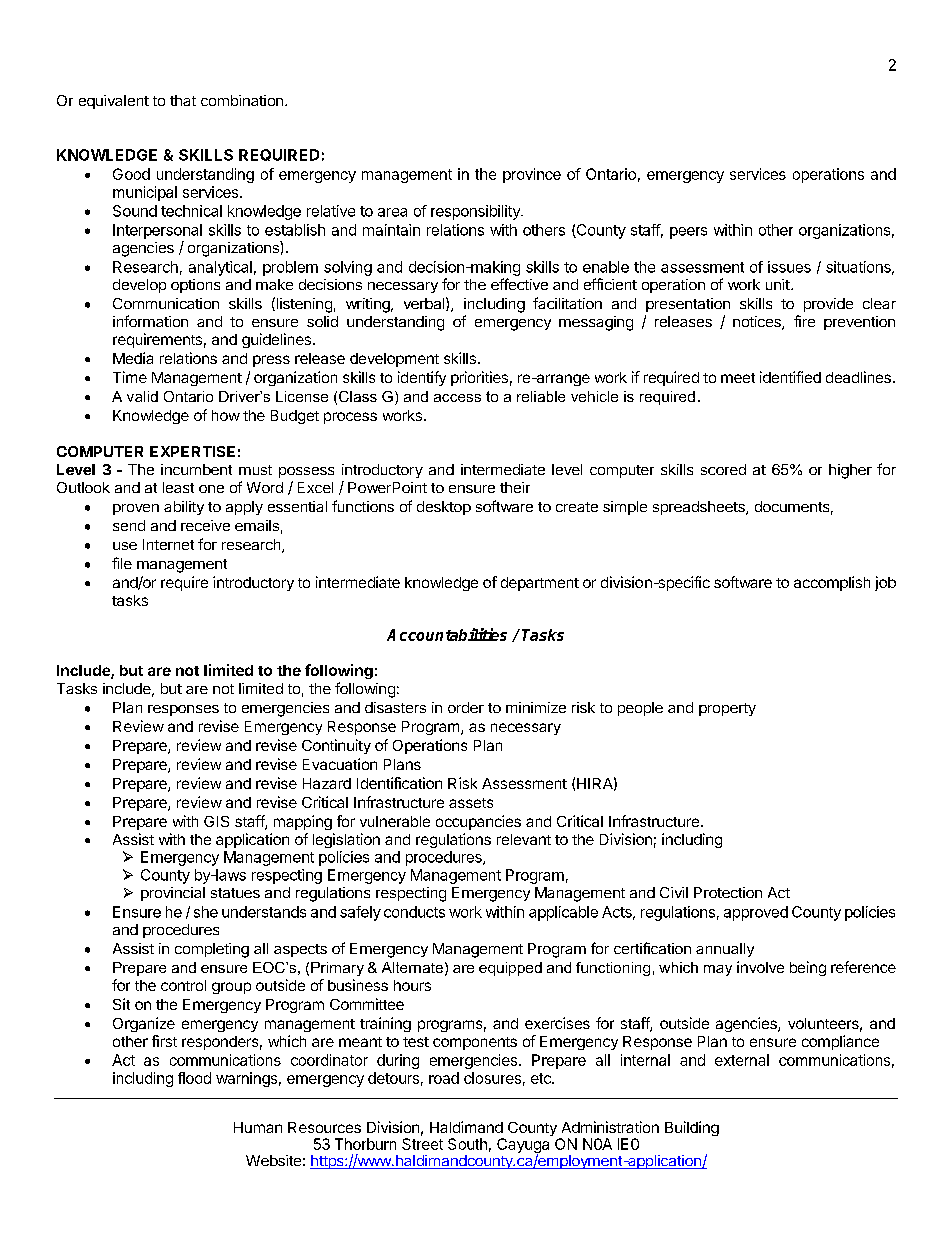  I want to click on that, so click(183, 100).
